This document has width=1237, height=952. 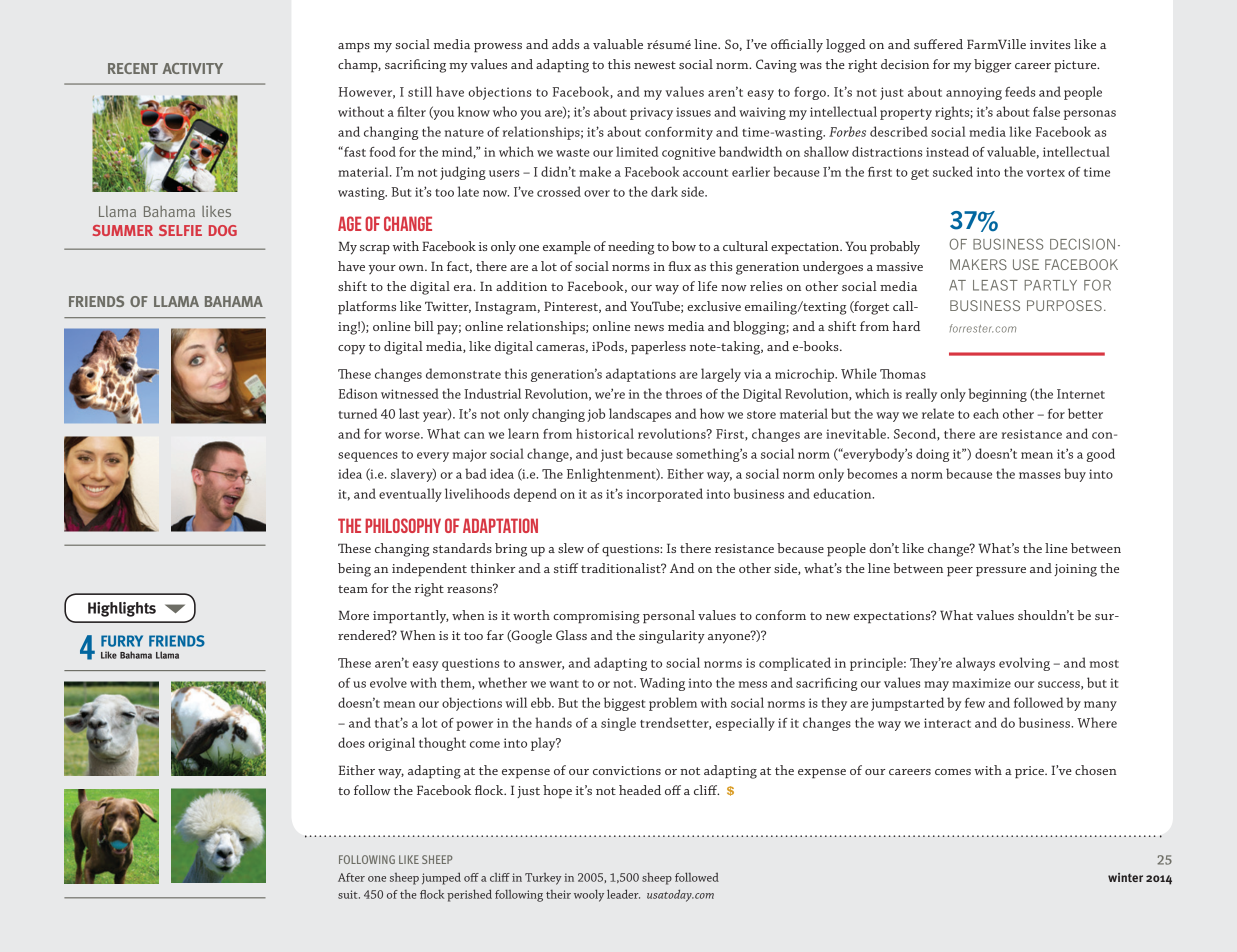 What do you see at coordinates (623, 894) in the document?
I see `leader` at bounding box center [623, 894].
